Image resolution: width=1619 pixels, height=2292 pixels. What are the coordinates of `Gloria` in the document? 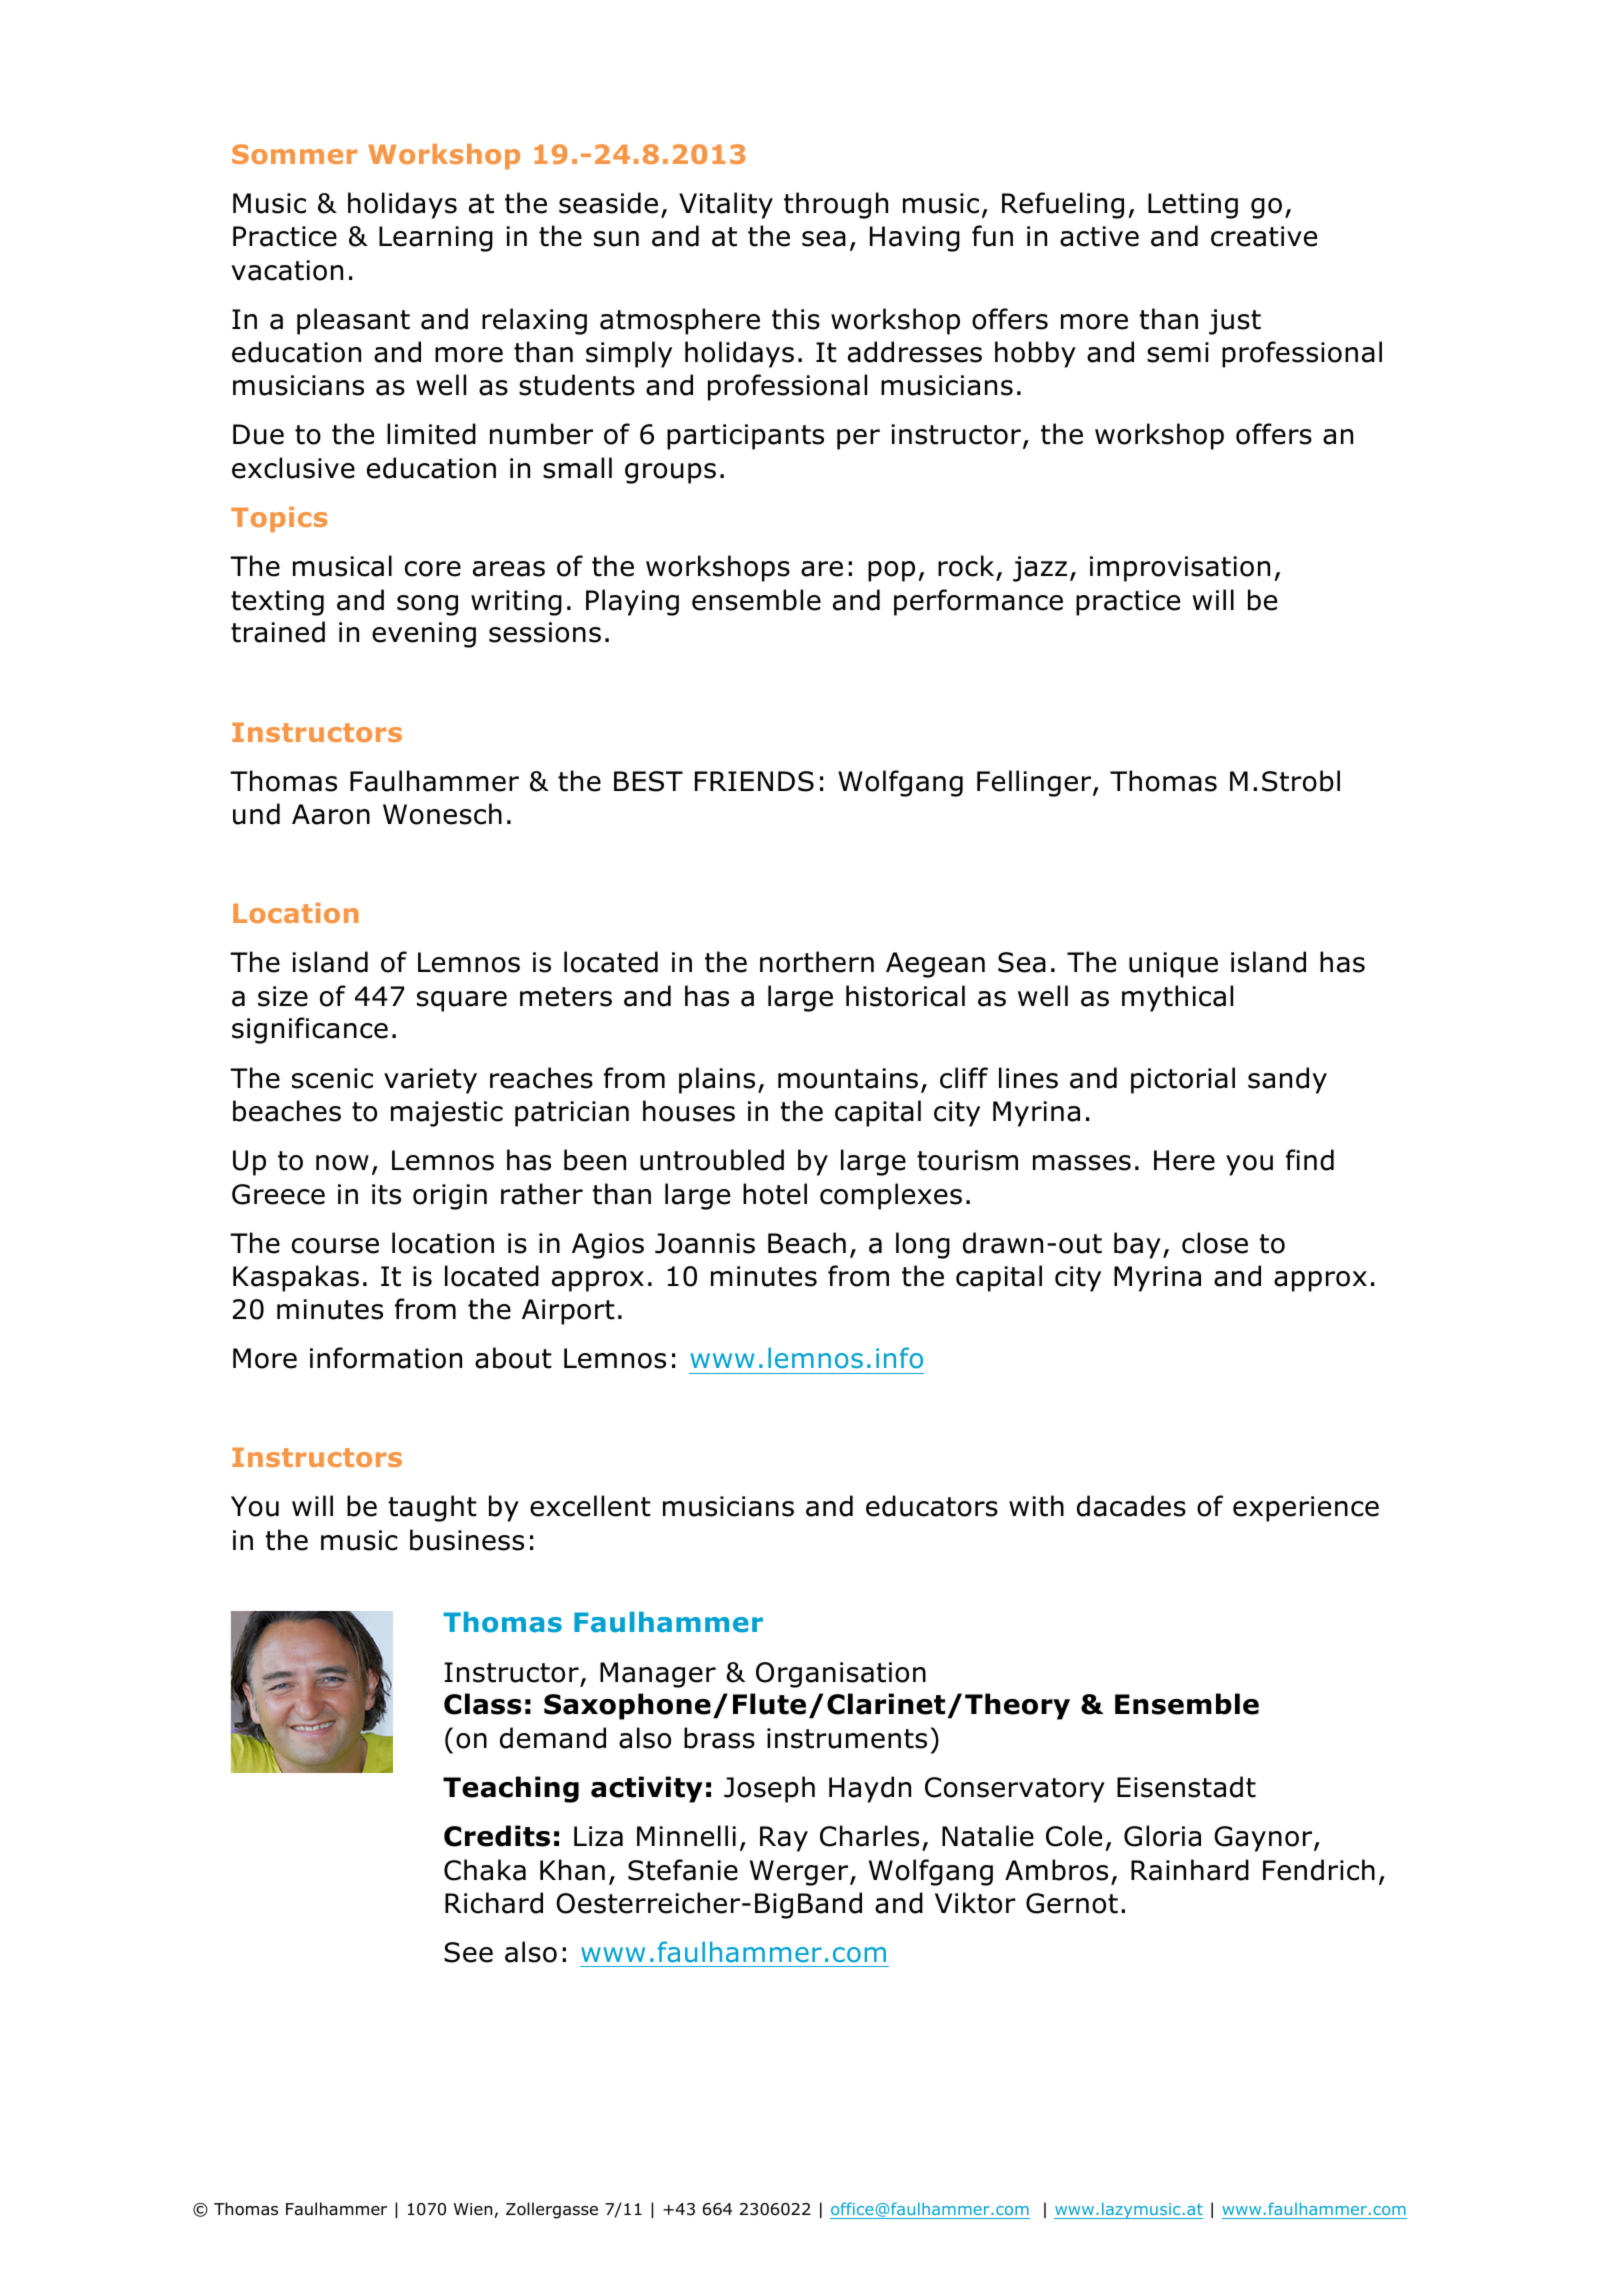 It's located at (1162, 1836).
